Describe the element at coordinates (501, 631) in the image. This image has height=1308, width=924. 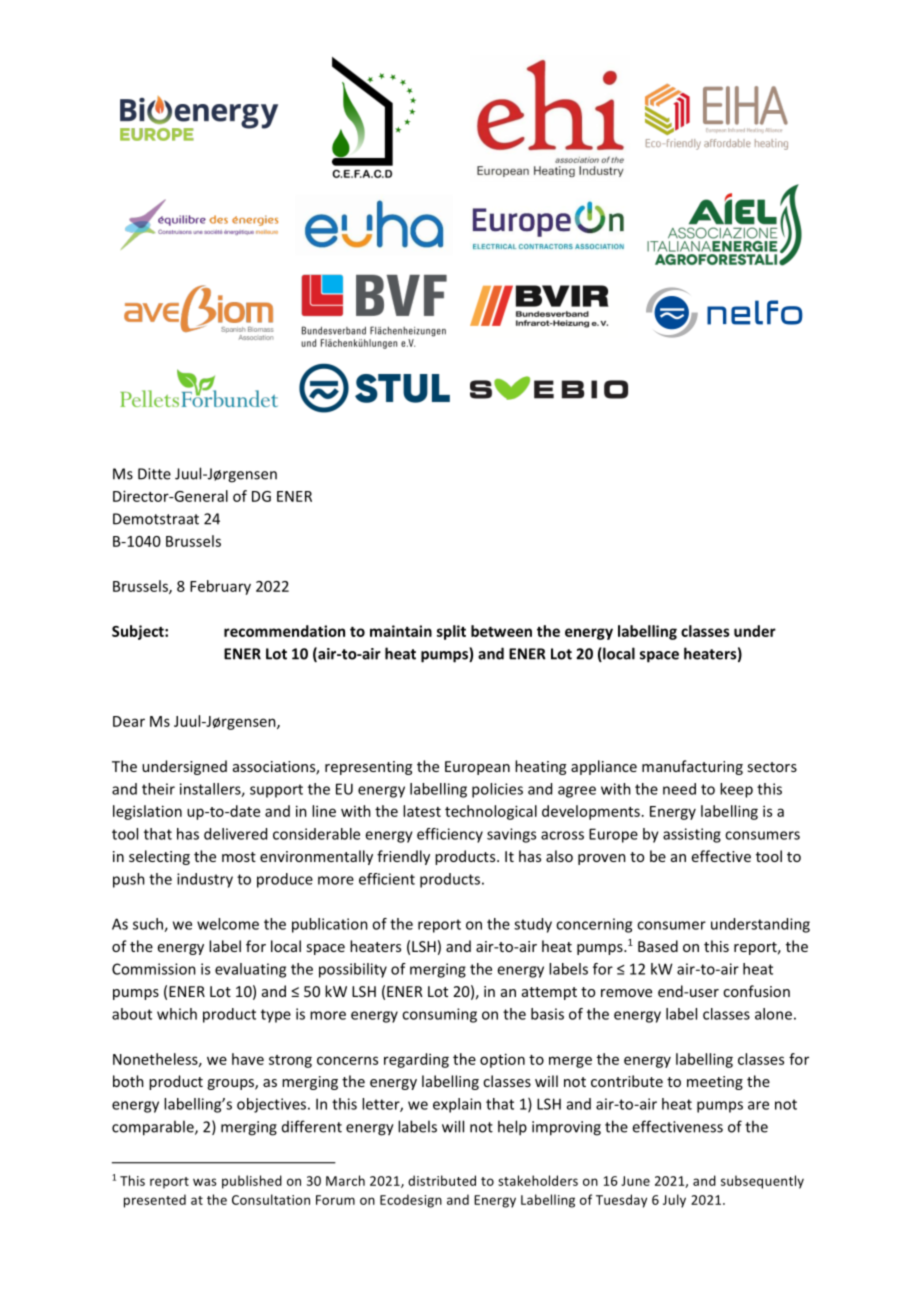
I see `between` at that location.
